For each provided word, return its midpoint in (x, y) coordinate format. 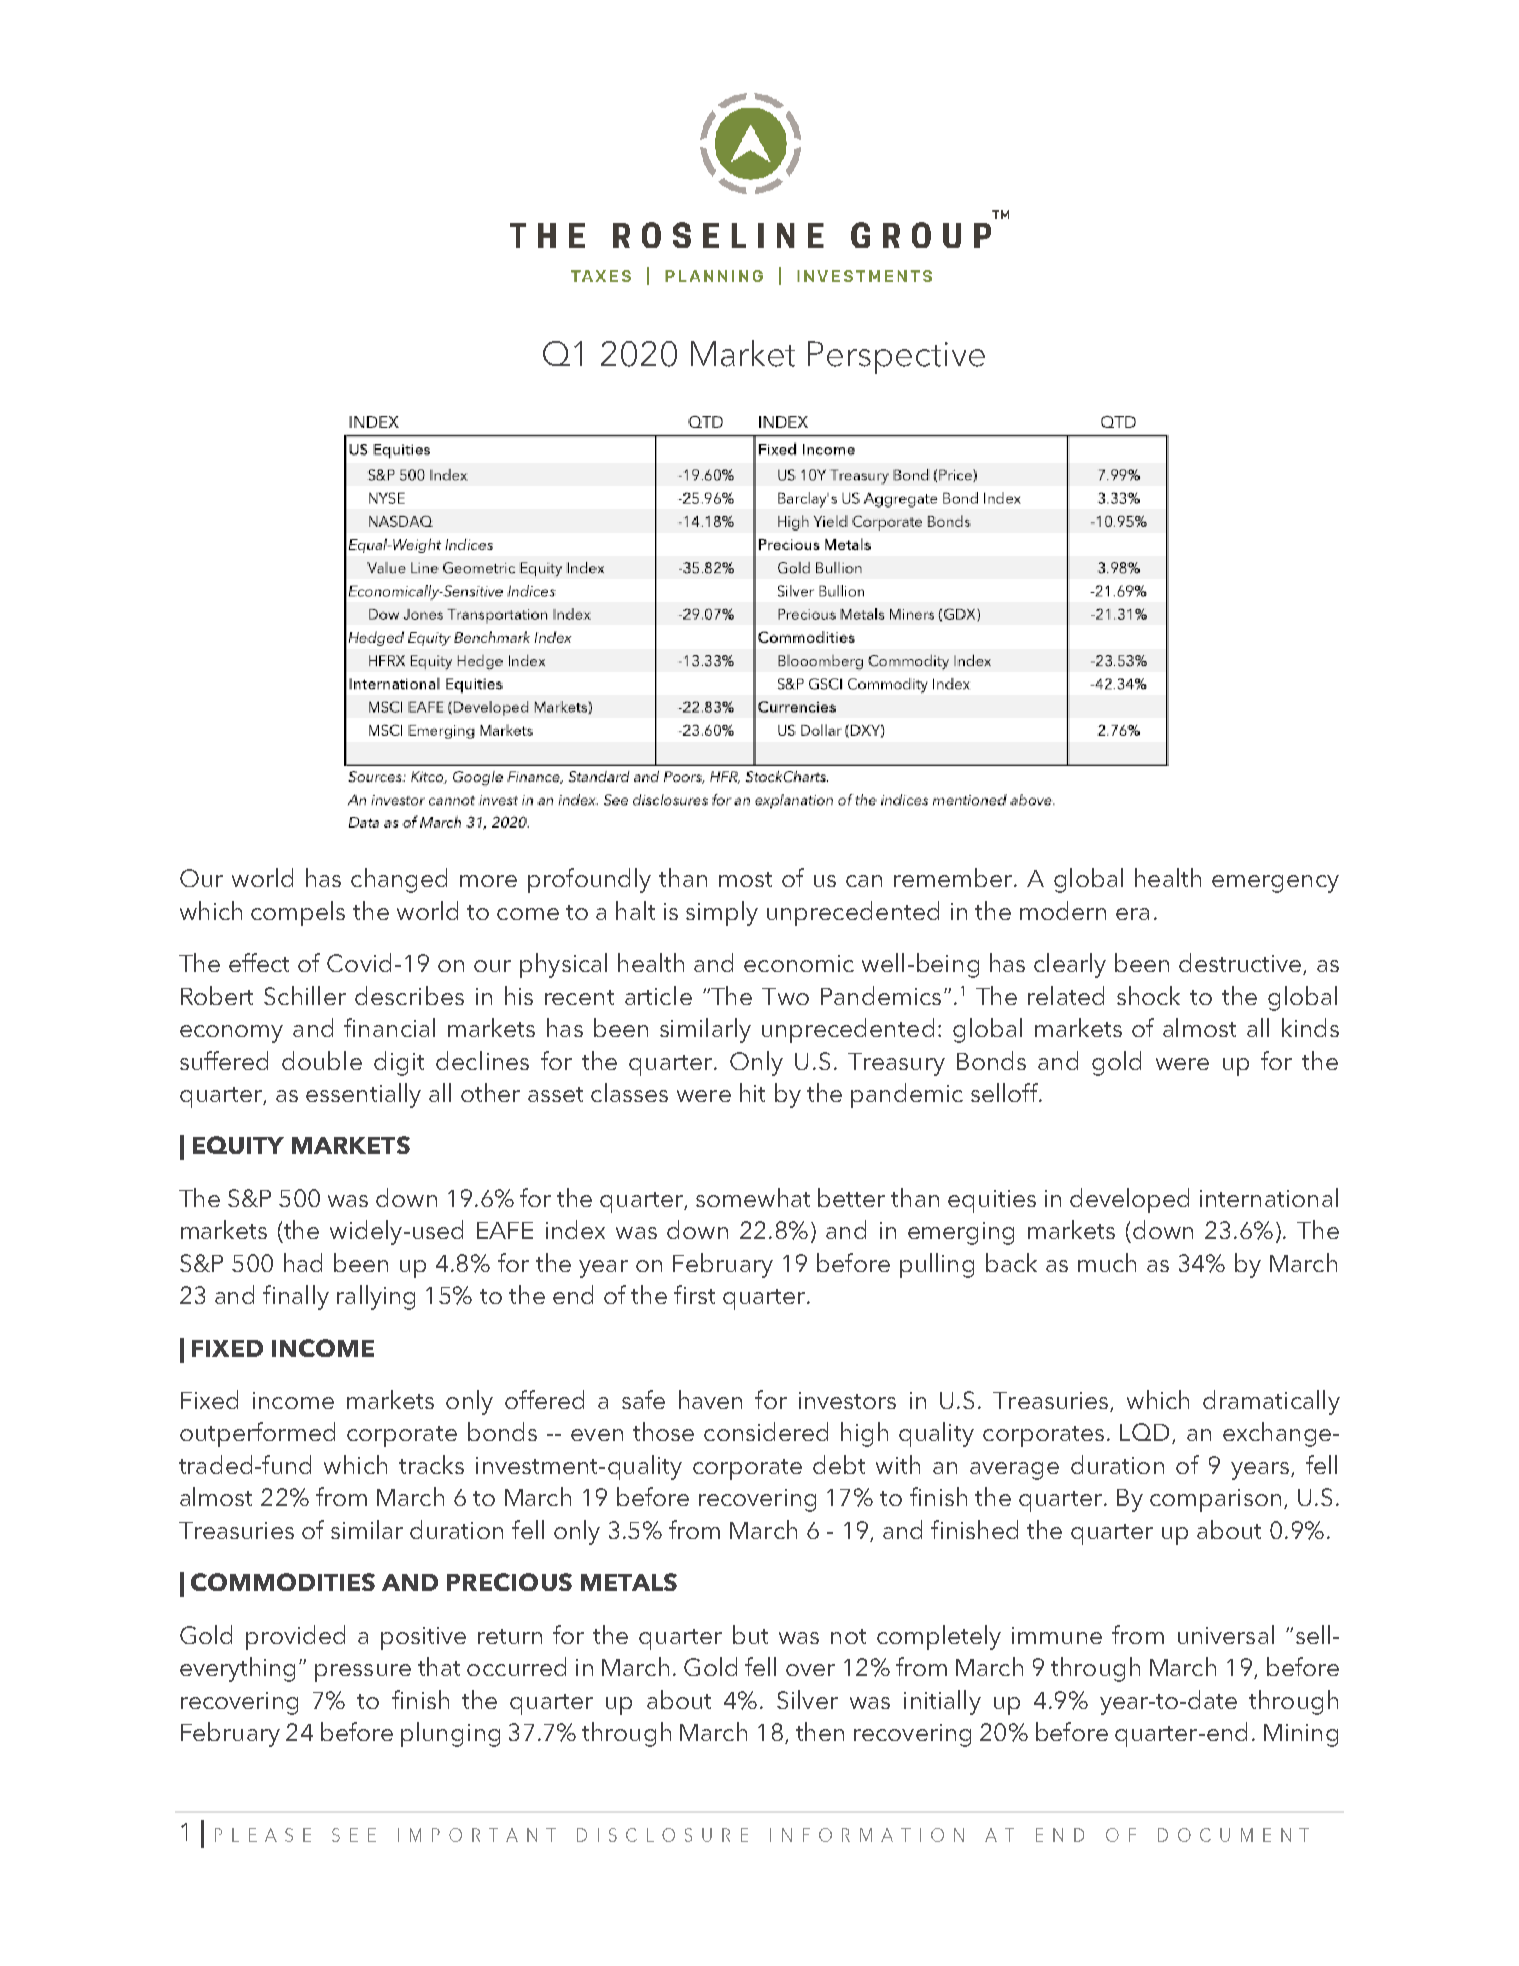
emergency (1275, 884)
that (439, 1666)
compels (298, 913)
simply (722, 913)
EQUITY (238, 1145)
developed (1129, 1200)
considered (766, 1431)
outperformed (257, 1434)
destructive (1241, 964)
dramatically (1271, 1402)
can (864, 881)
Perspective (896, 357)
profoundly (589, 880)
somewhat (753, 1197)
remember (954, 877)
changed (399, 880)
